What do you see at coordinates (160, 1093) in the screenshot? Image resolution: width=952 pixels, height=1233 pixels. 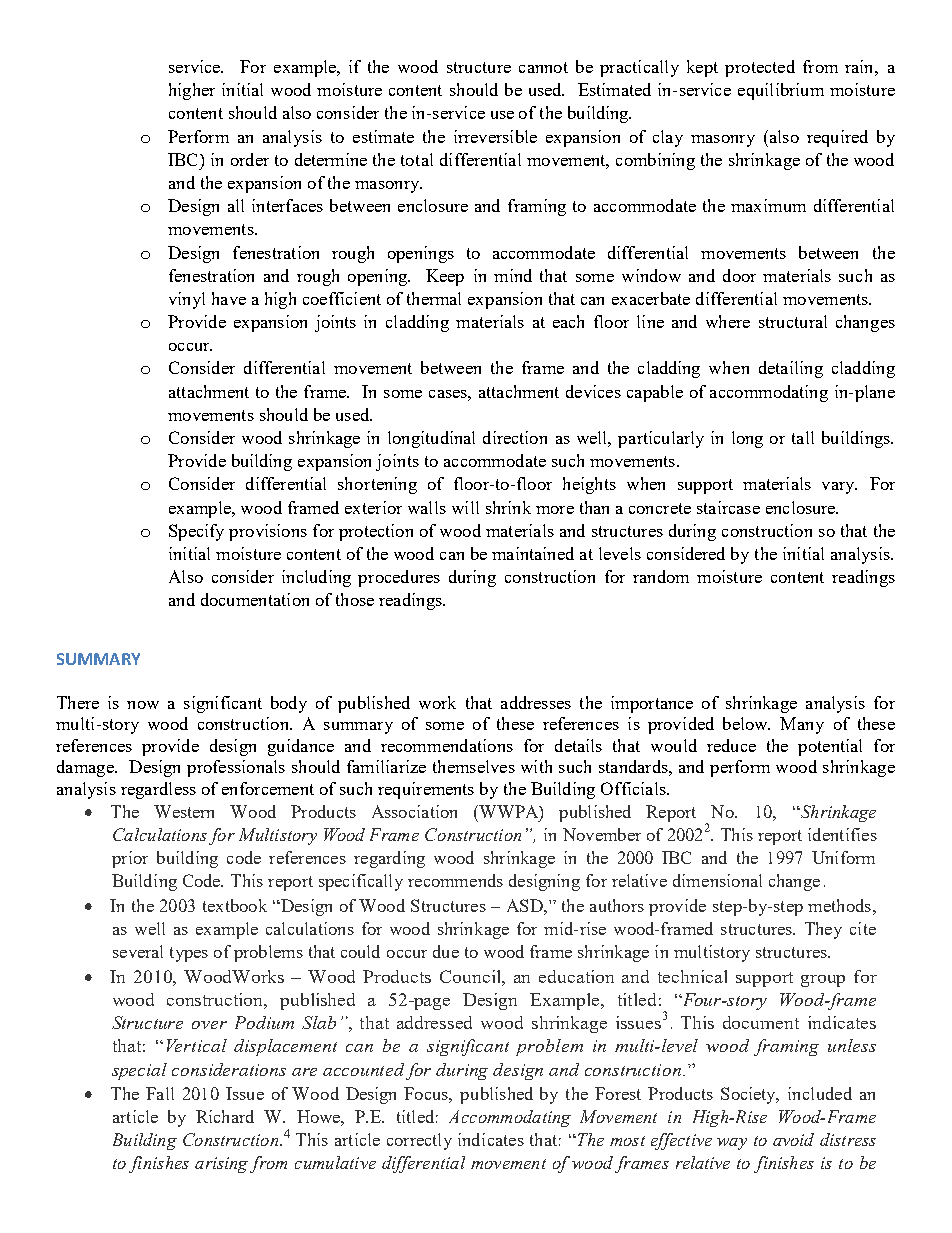 I see `Fall` at bounding box center [160, 1093].
